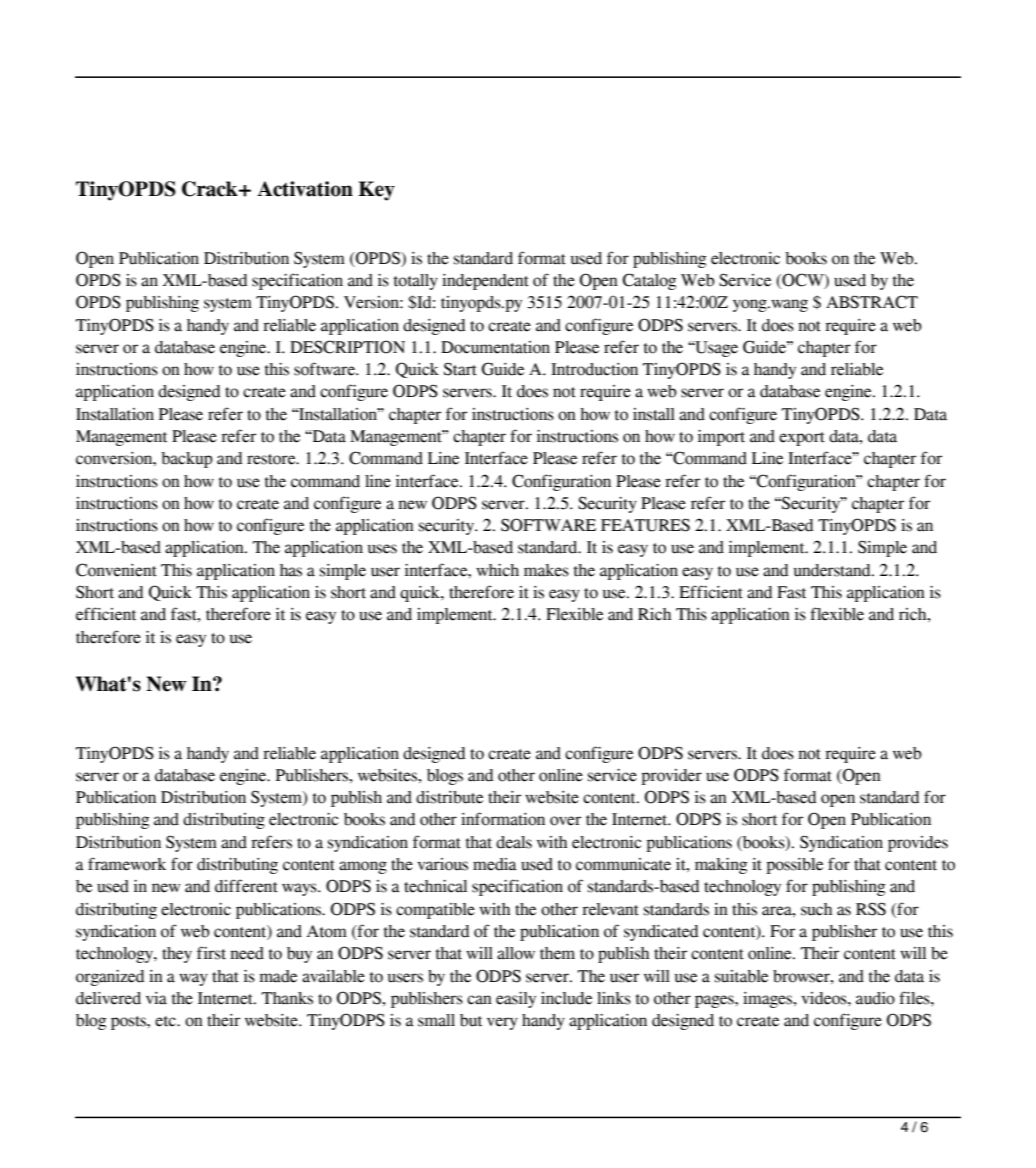 The width and height of the screenshot is (1036, 1168). I want to click on backup, so click(187, 460).
